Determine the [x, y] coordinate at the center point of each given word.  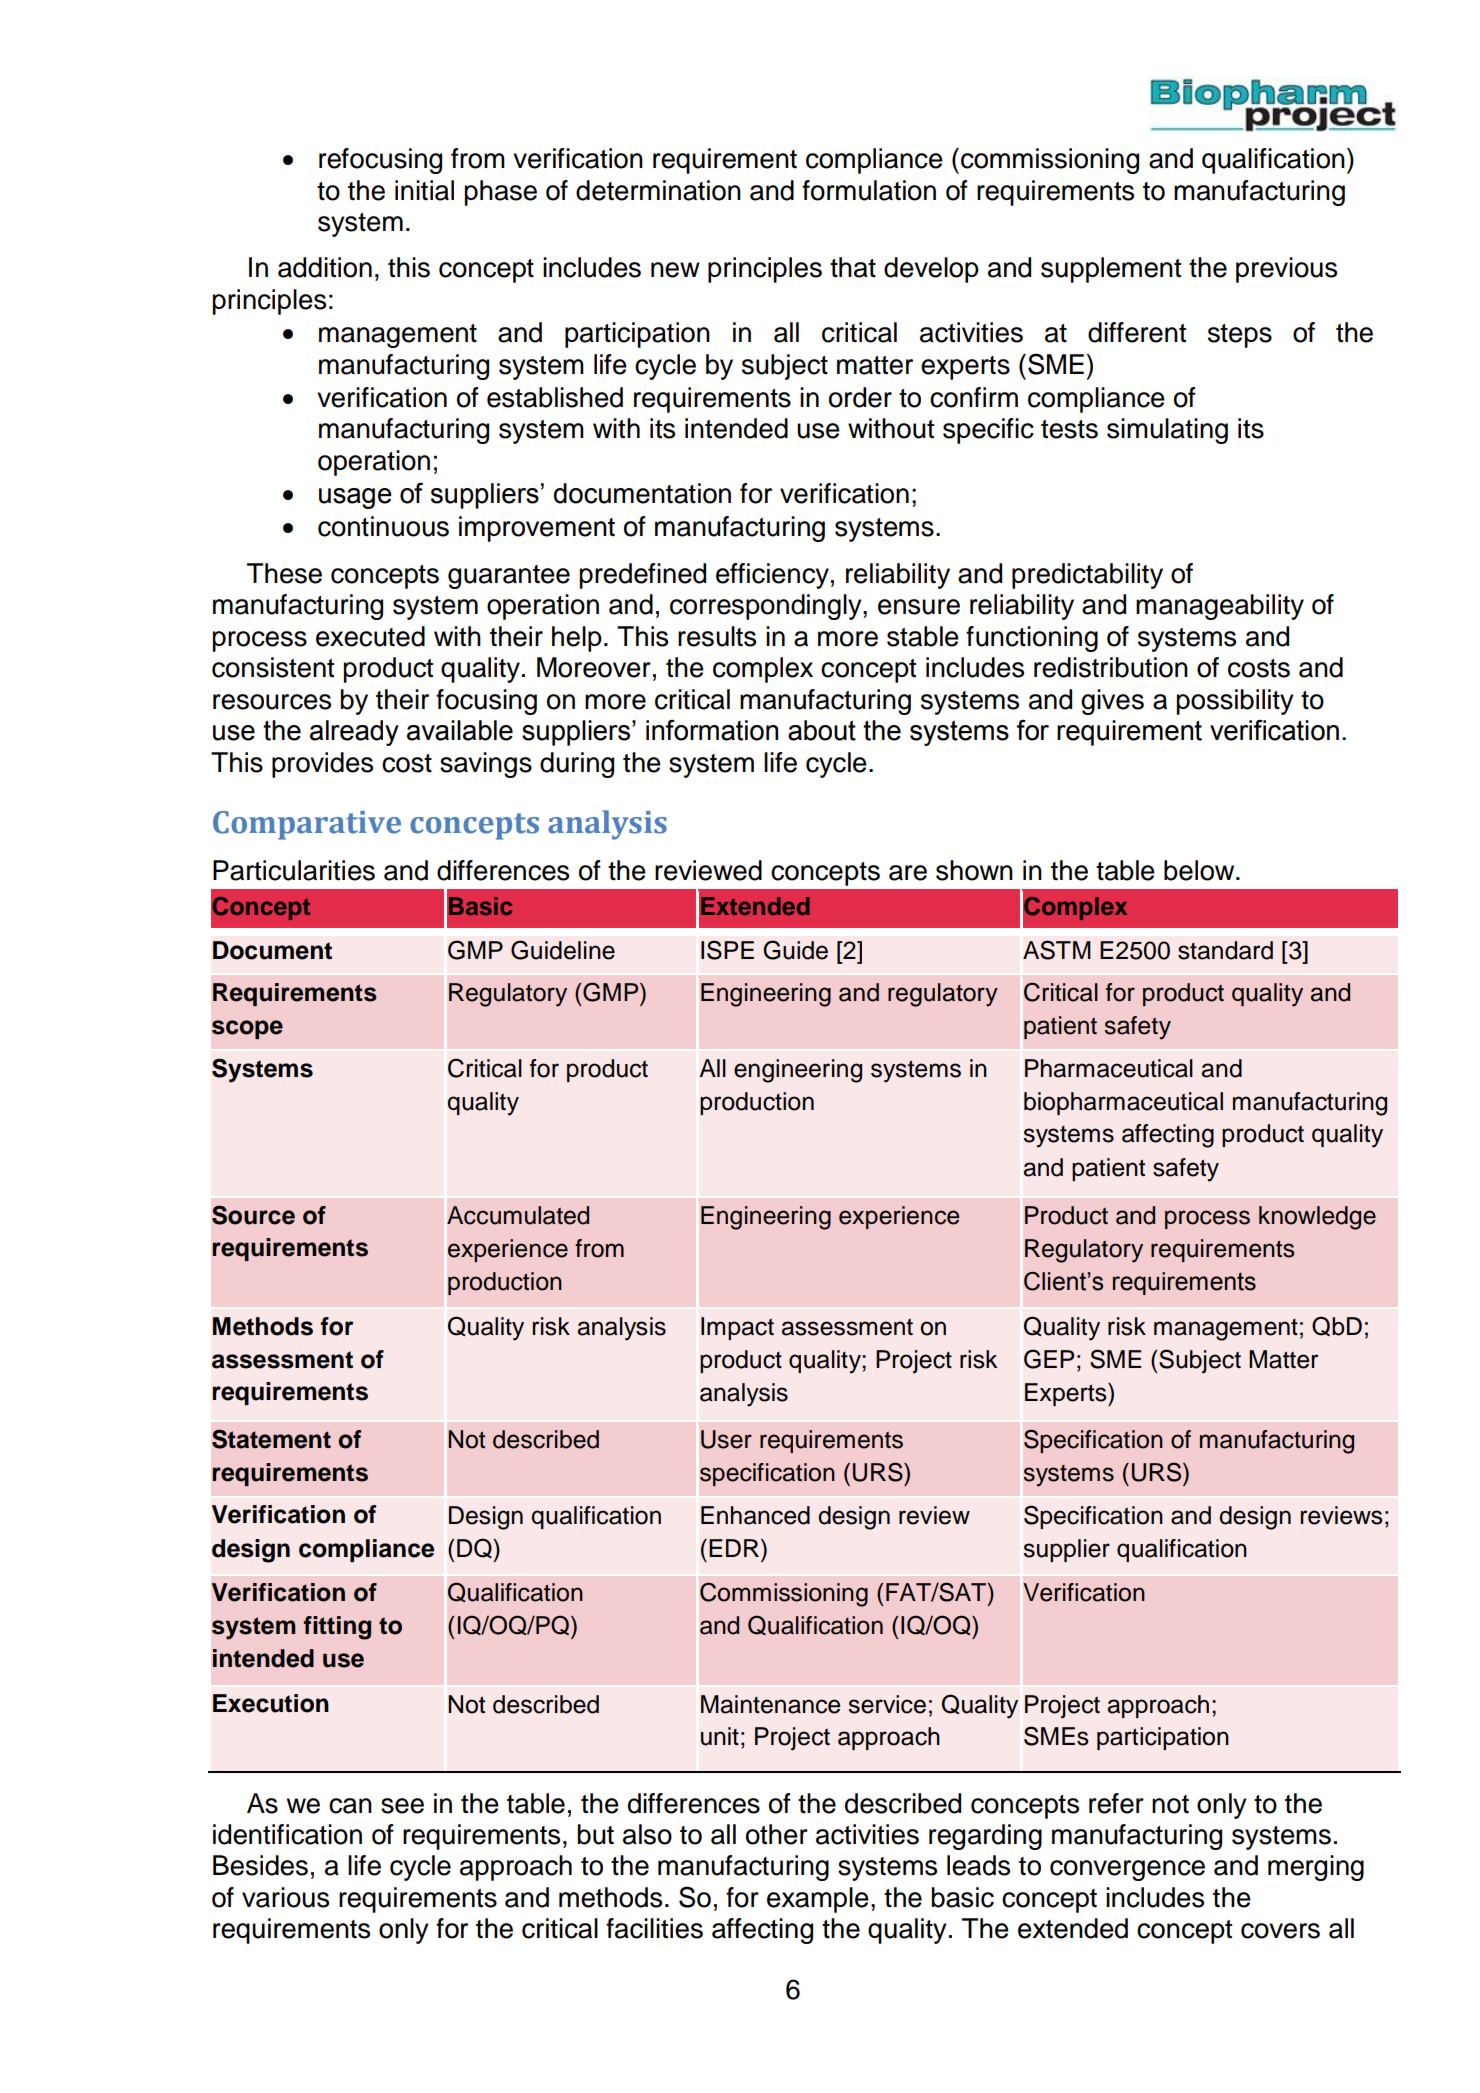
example [818, 1900]
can [350, 1806]
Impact [737, 1328]
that [853, 267]
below [1200, 870]
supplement [1111, 270]
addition [325, 267]
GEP [1049, 1359]
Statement [271, 1439]
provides [322, 765]
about [822, 730]
